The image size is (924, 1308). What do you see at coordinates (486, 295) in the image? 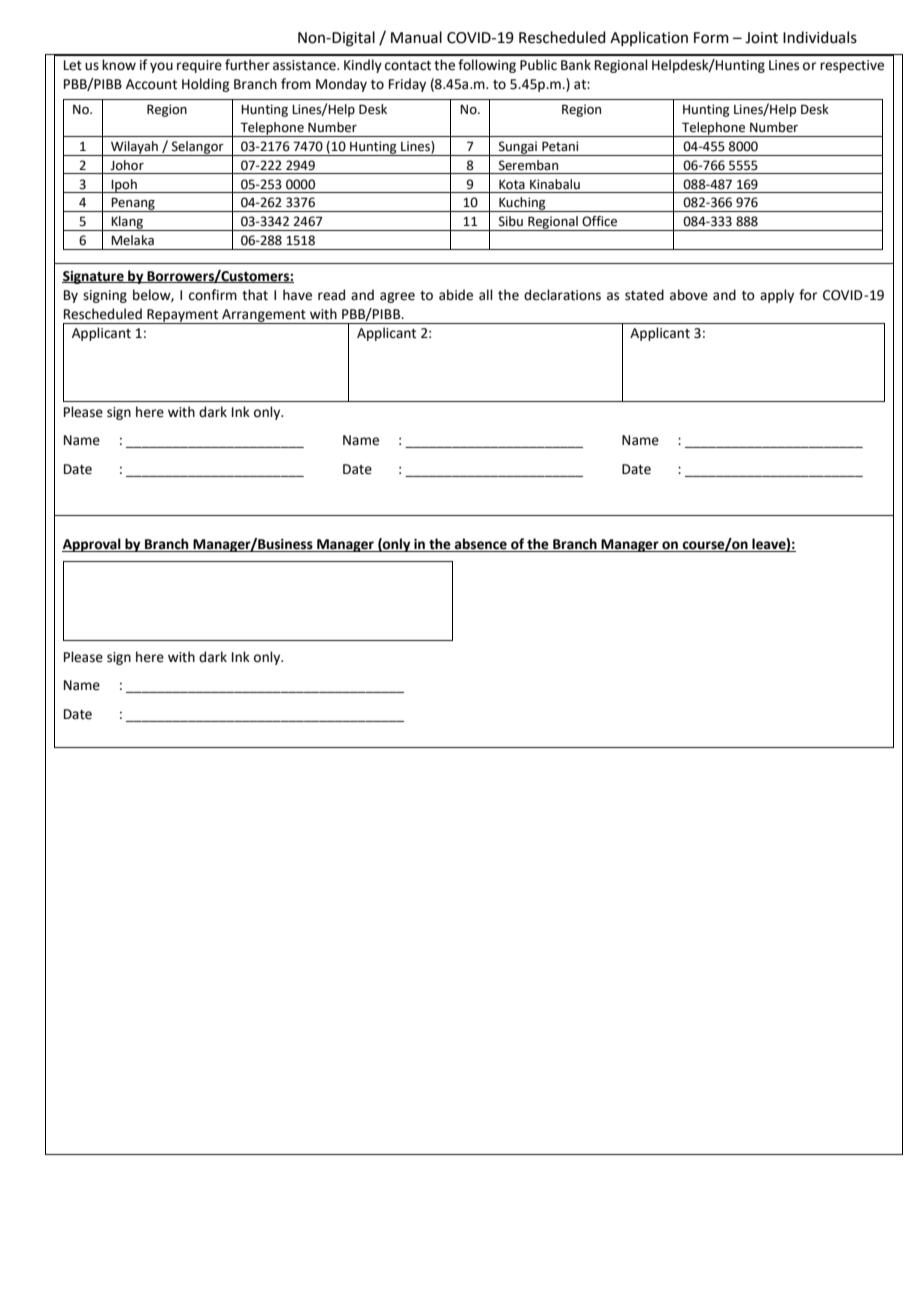
I see `all` at bounding box center [486, 295].
